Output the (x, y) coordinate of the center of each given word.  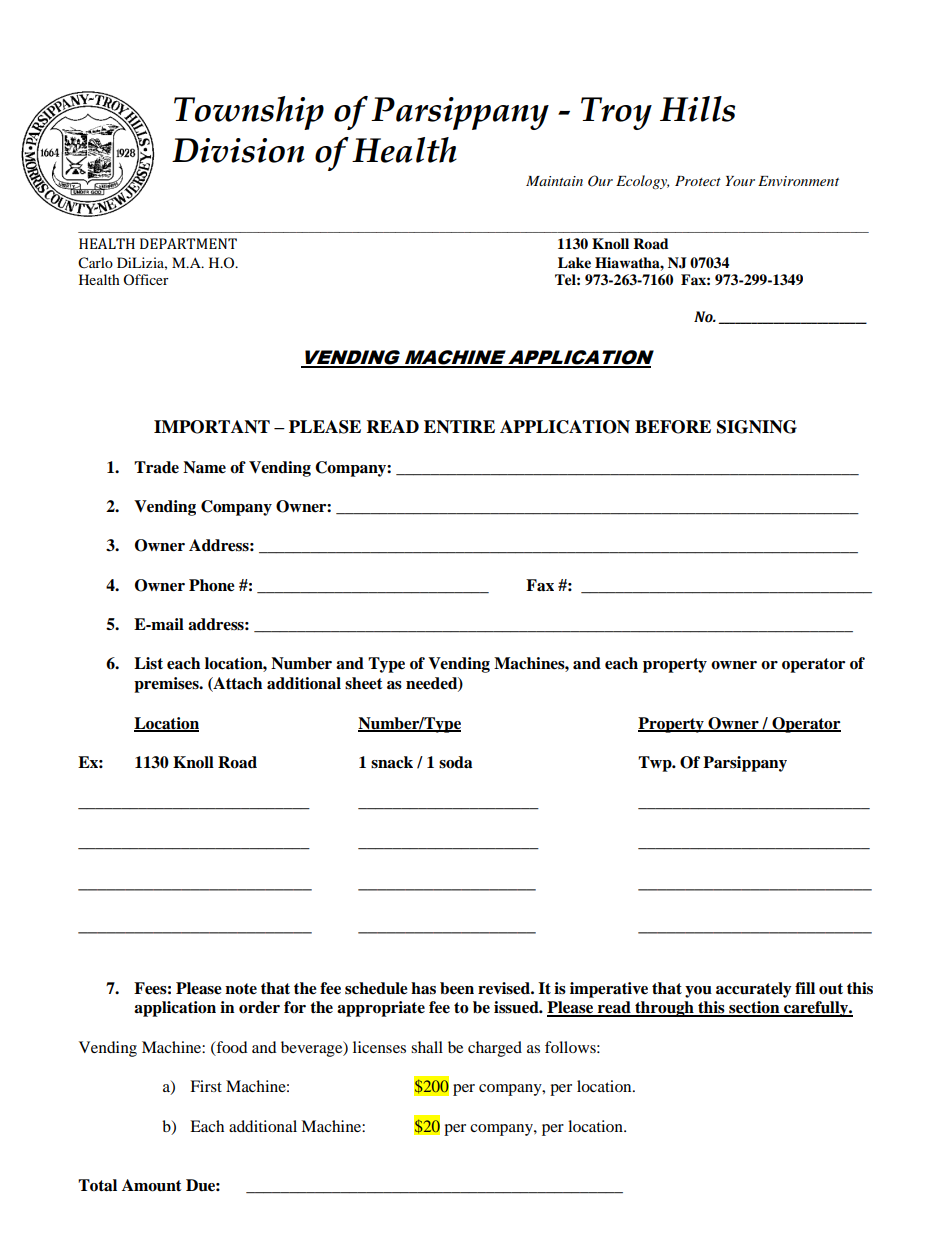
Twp (656, 764)
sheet (364, 683)
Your (740, 181)
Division (238, 150)
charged (495, 1049)
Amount (152, 1185)
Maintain (554, 181)
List (148, 663)
